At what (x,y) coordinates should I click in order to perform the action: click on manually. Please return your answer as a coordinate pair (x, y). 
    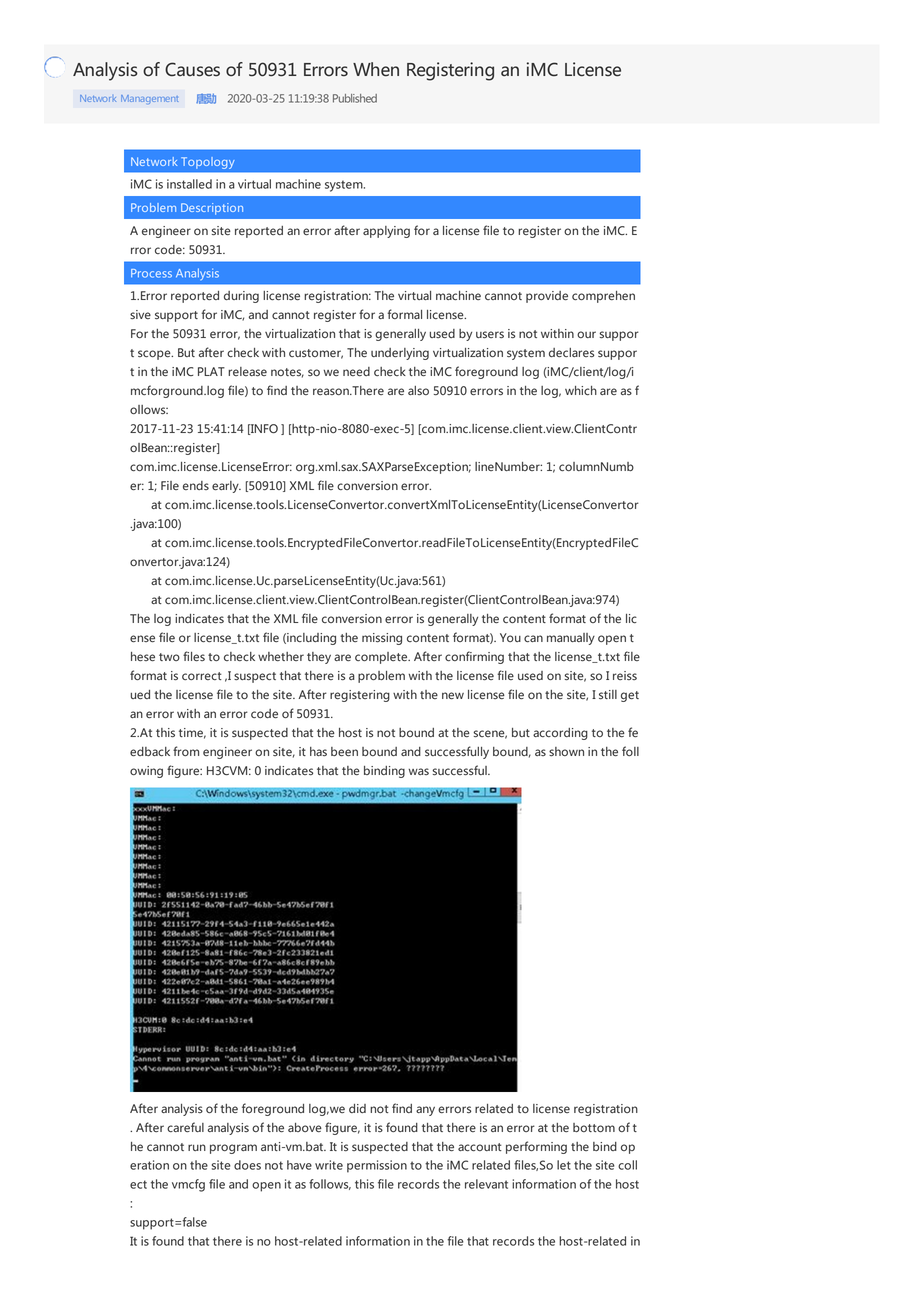
    Looking at the image, I should click on (571, 639).
